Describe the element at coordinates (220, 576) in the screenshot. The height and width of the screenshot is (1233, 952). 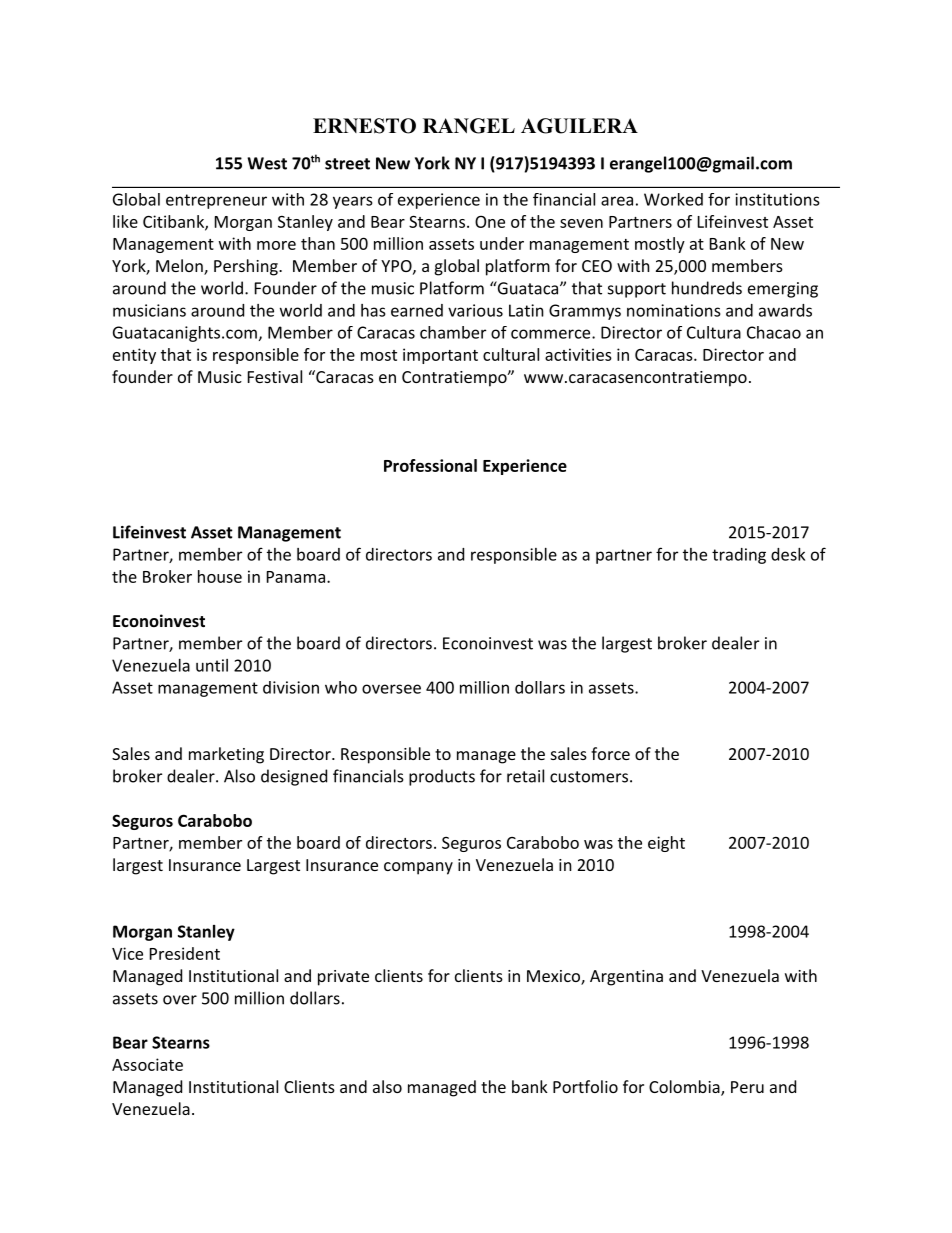
I see `house` at that location.
